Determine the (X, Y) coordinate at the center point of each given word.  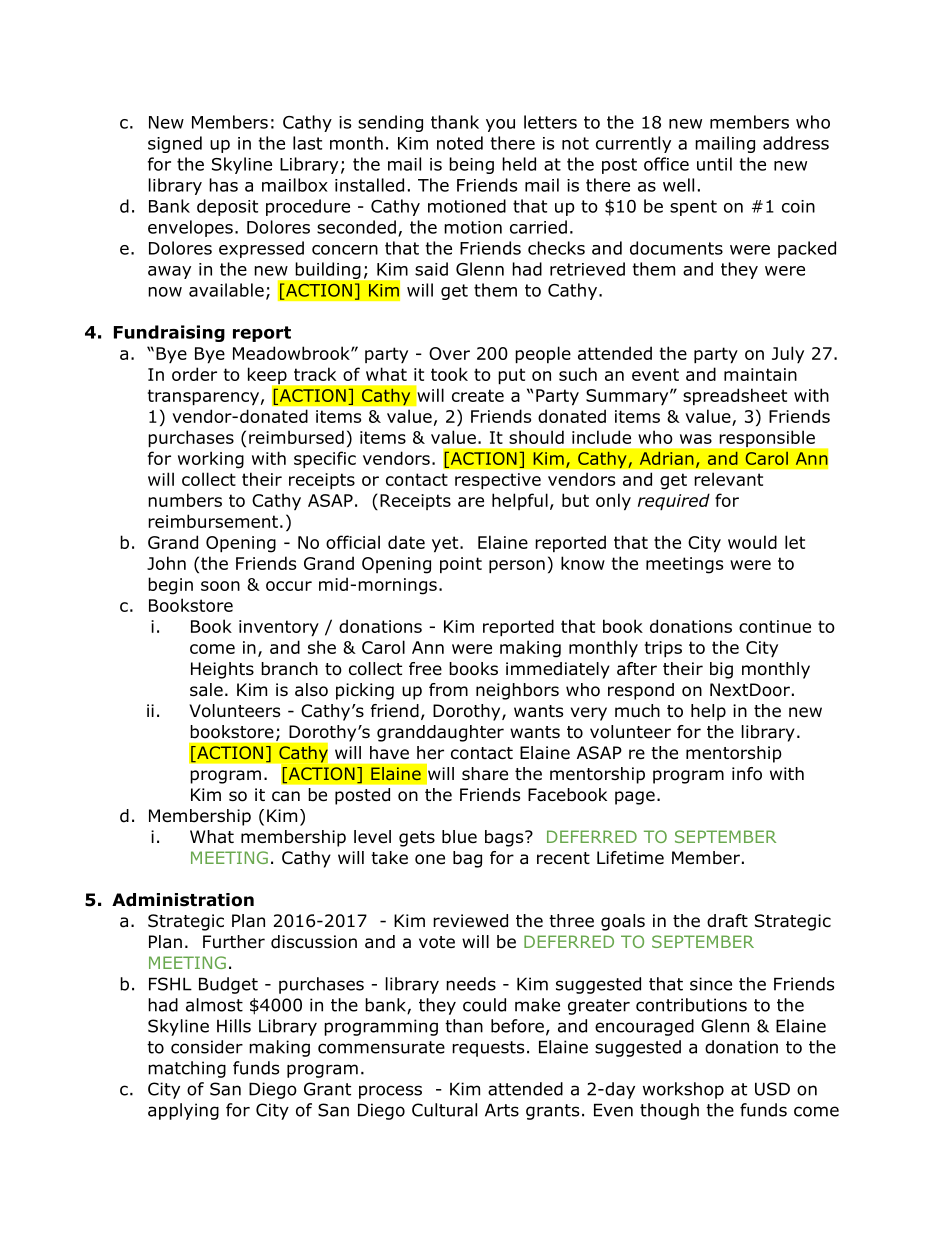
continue (775, 626)
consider (207, 1047)
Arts (502, 1110)
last (307, 143)
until (714, 164)
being (471, 165)
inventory (279, 628)
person (517, 566)
